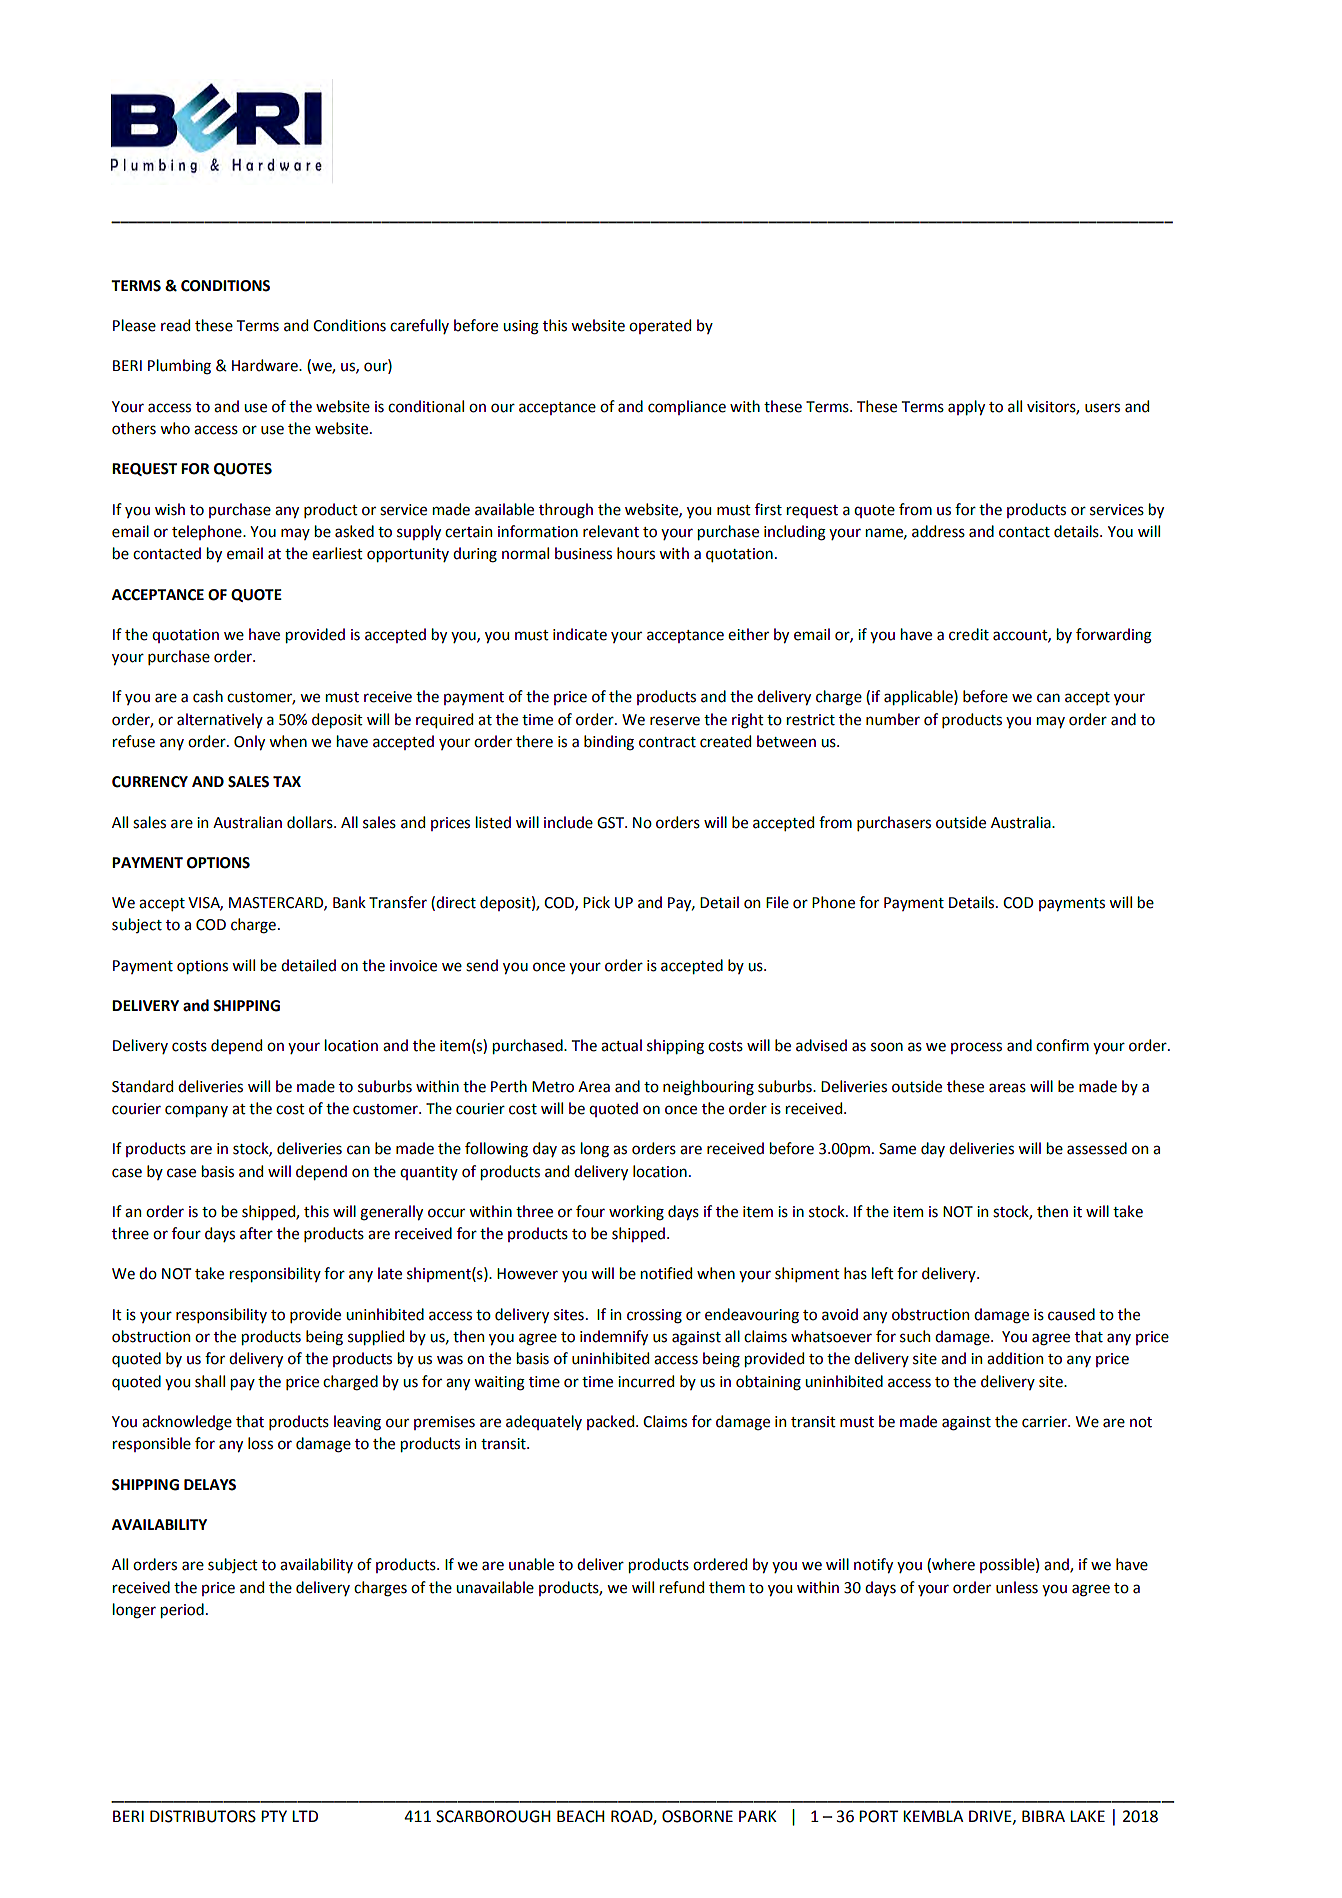 The image size is (1342, 1898). Describe the element at coordinates (660, 326) in the image. I see `operated` at that location.
